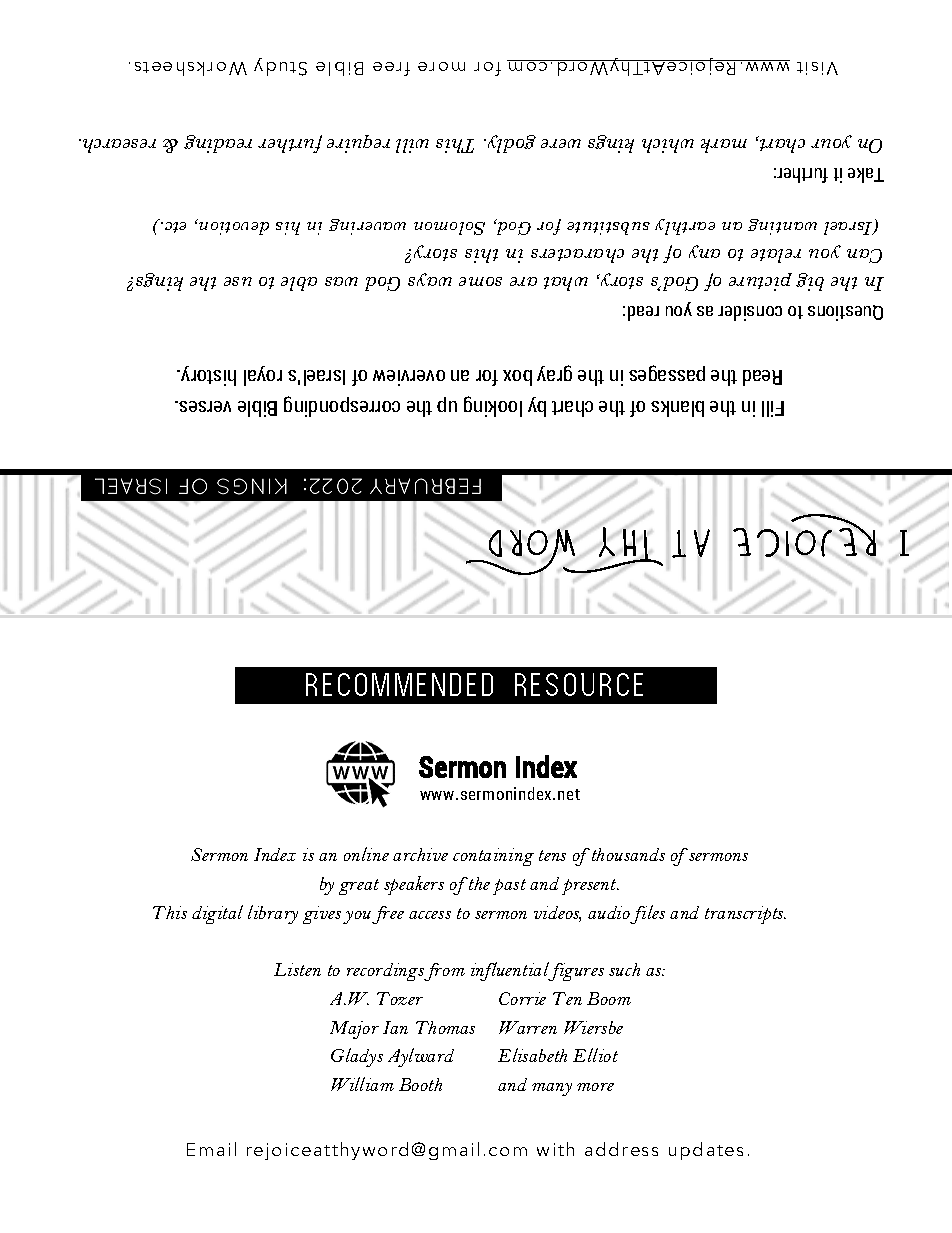 The width and height of the screenshot is (952, 1233). I want to click on thousands, so click(627, 854).
